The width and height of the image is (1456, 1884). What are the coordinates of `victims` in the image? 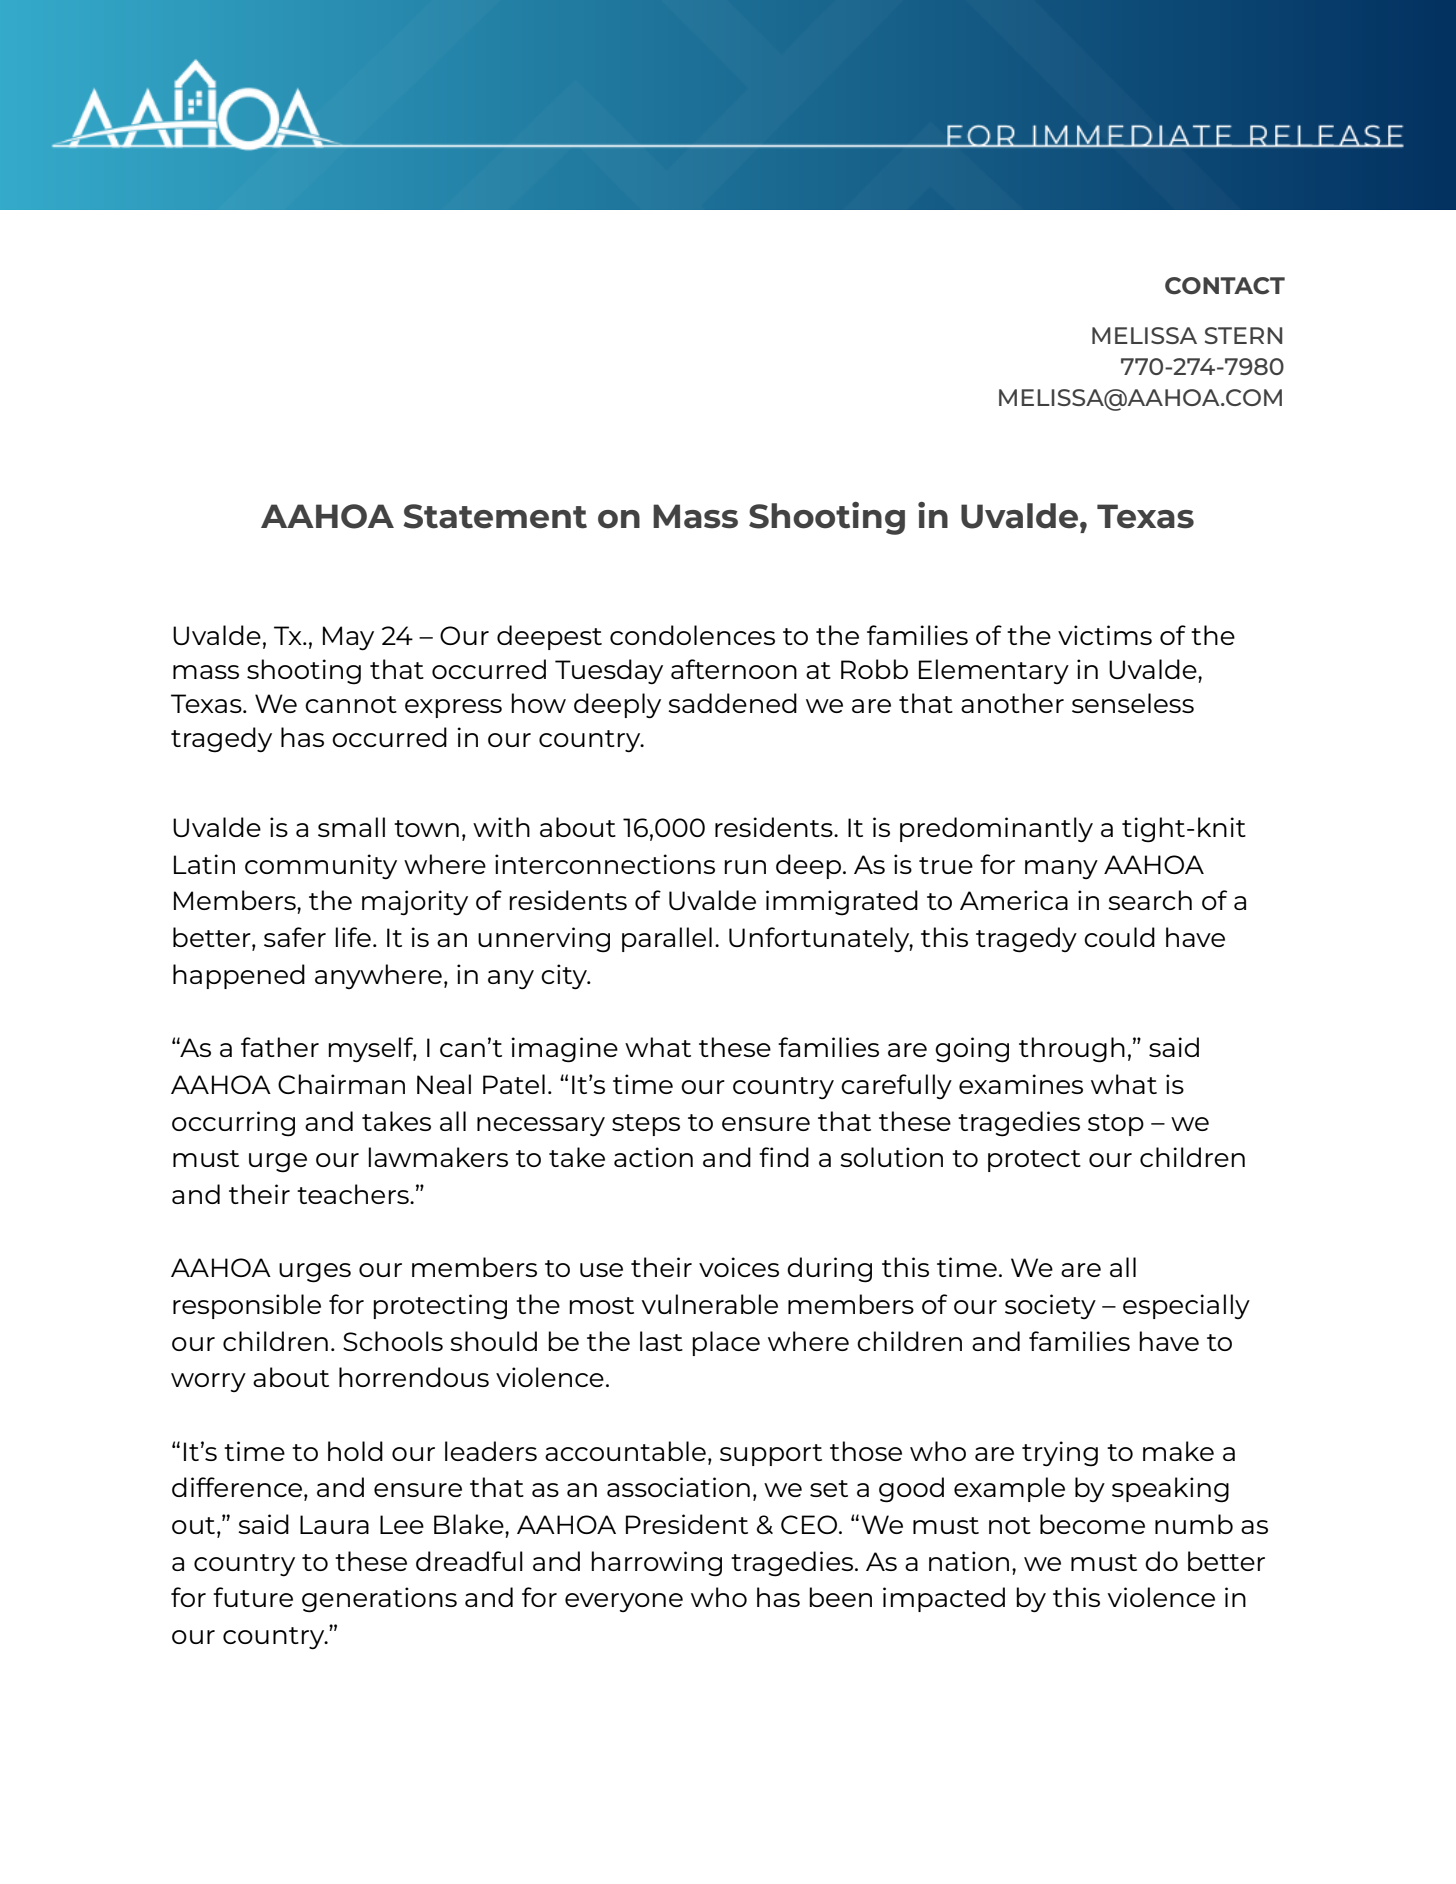 It's located at (1105, 635).
